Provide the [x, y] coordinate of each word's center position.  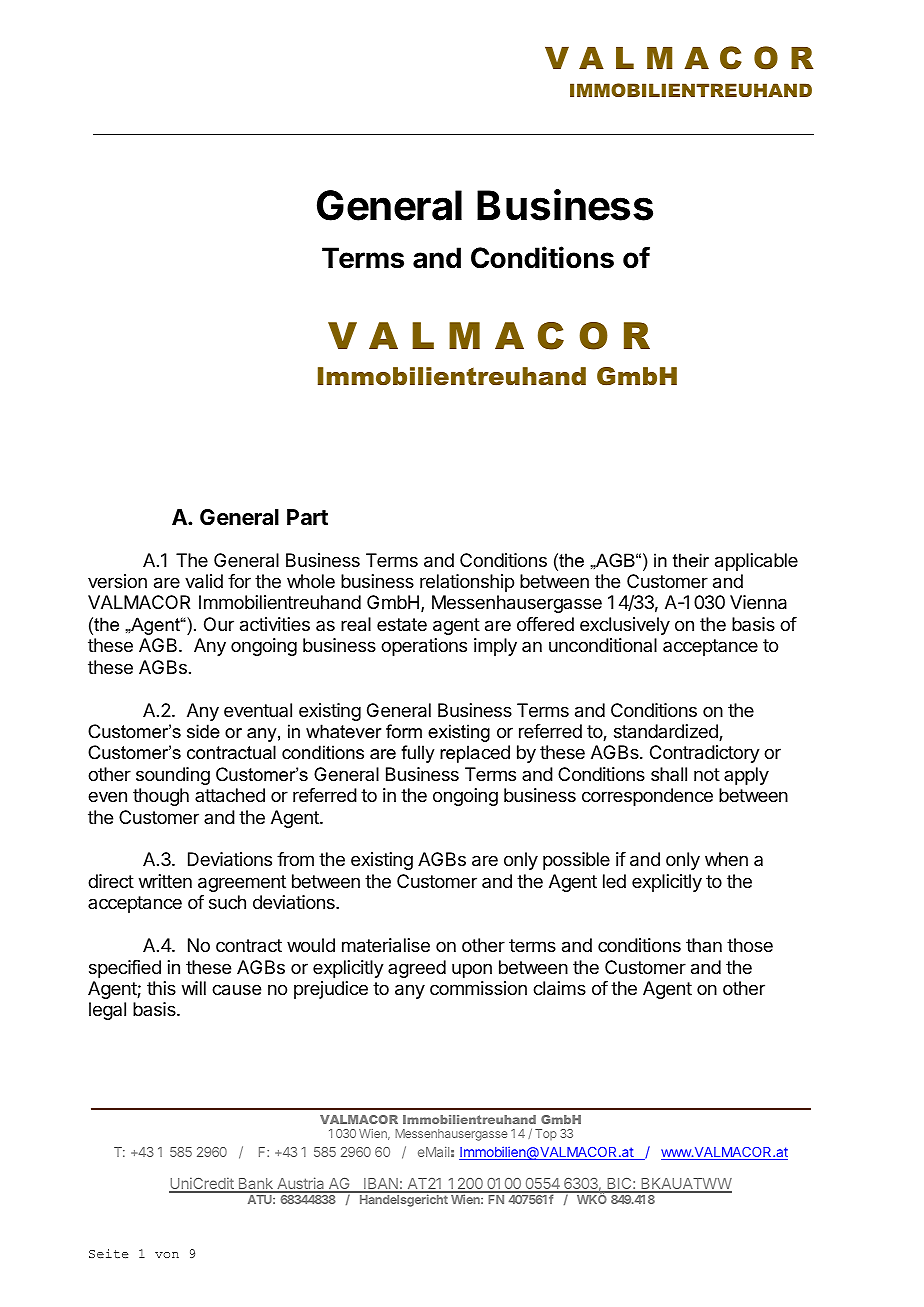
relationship [467, 583]
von [167, 1255]
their [691, 560]
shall [669, 774]
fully [417, 754]
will [194, 988]
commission [478, 988]
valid [204, 581]
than [704, 945]
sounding [173, 776]
